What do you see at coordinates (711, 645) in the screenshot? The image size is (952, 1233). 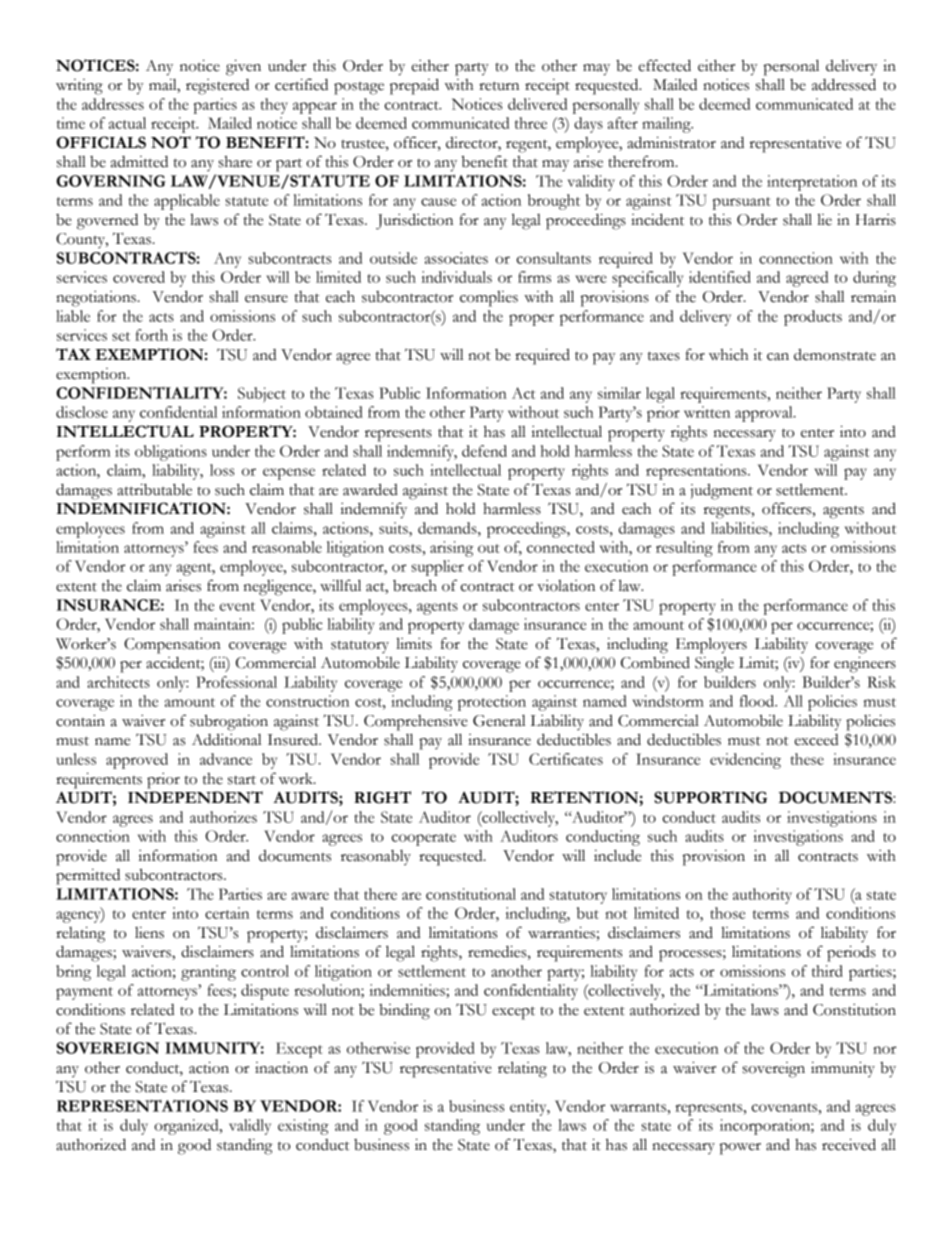 I see `Employers` at bounding box center [711, 645].
